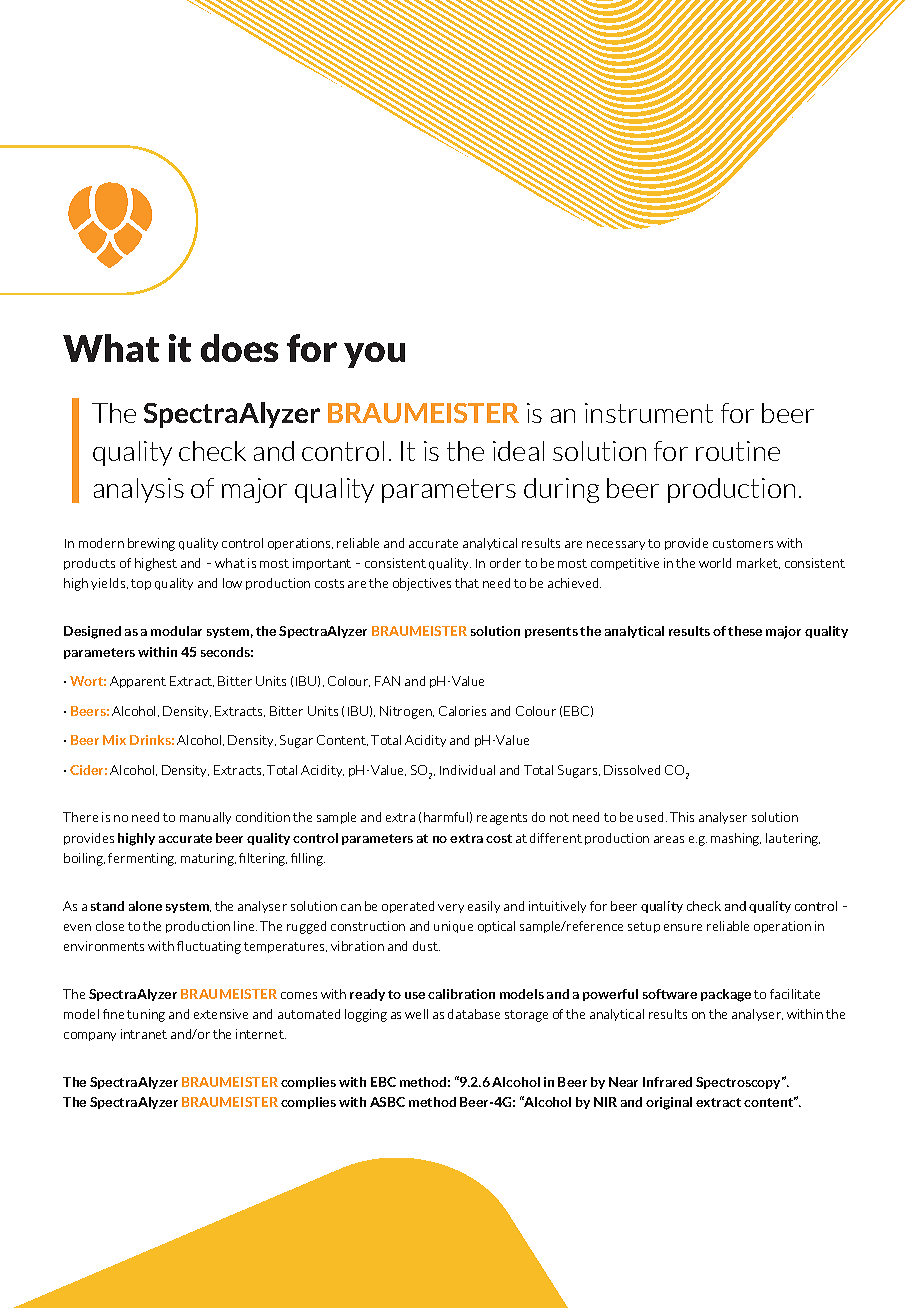 This page has height=1308, width=924. I want to click on does, so click(239, 348).
